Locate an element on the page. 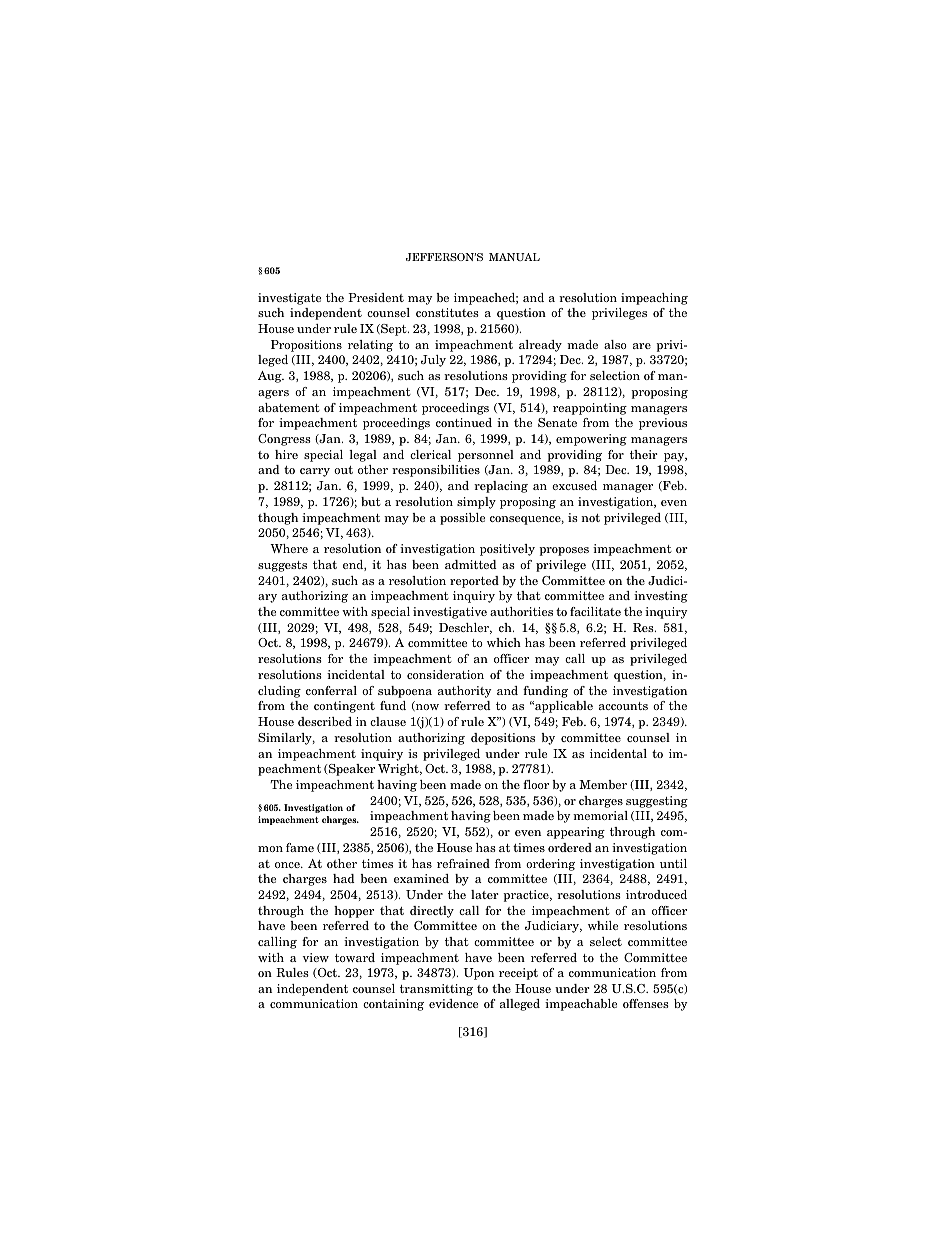 The height and width of the image is (1233, 952). also is located at coordinates (615, 344).
